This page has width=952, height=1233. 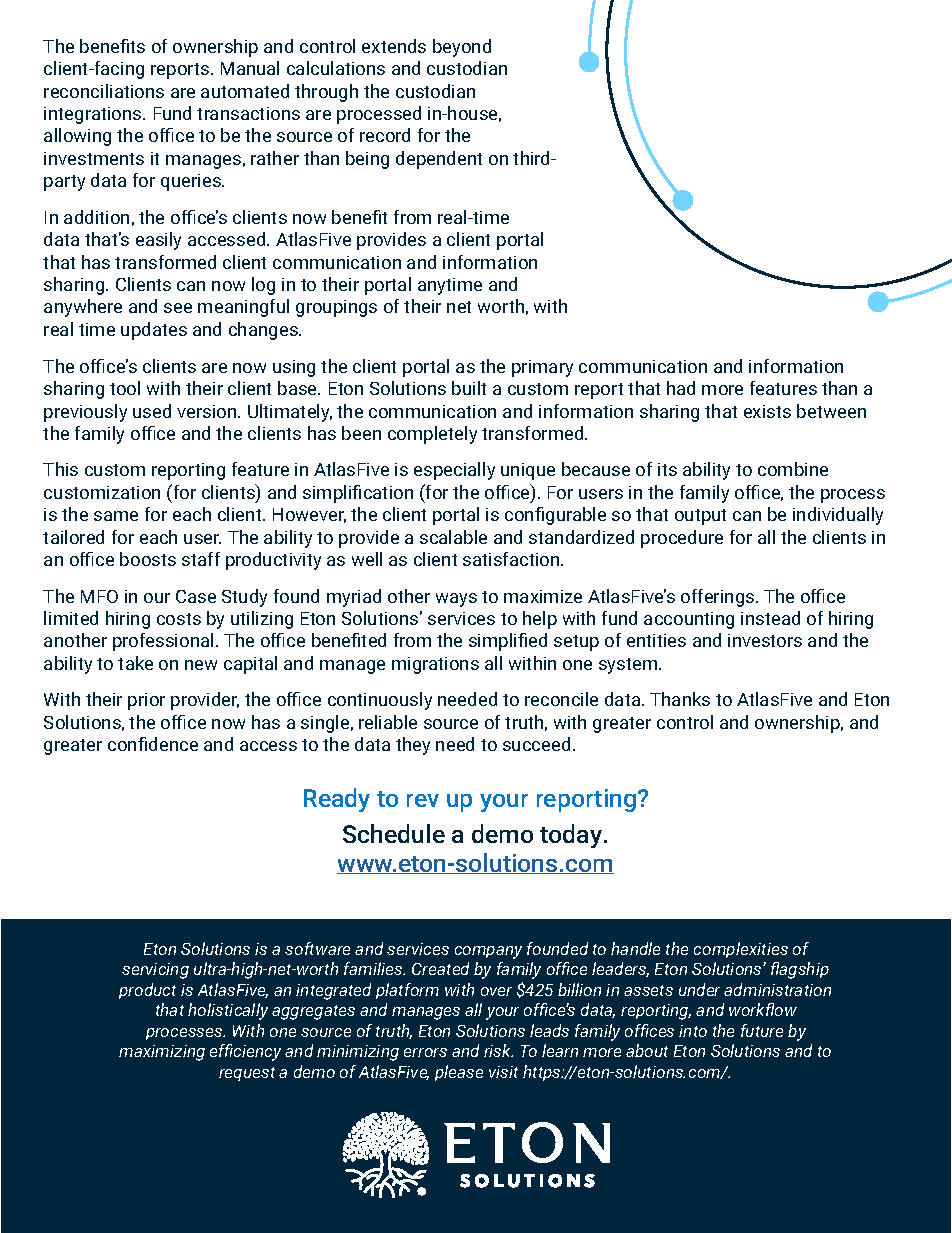 What do you see at coordinates (162, 1053) in the page?
I see `maximizing` at bounding box center [162, 1053].
